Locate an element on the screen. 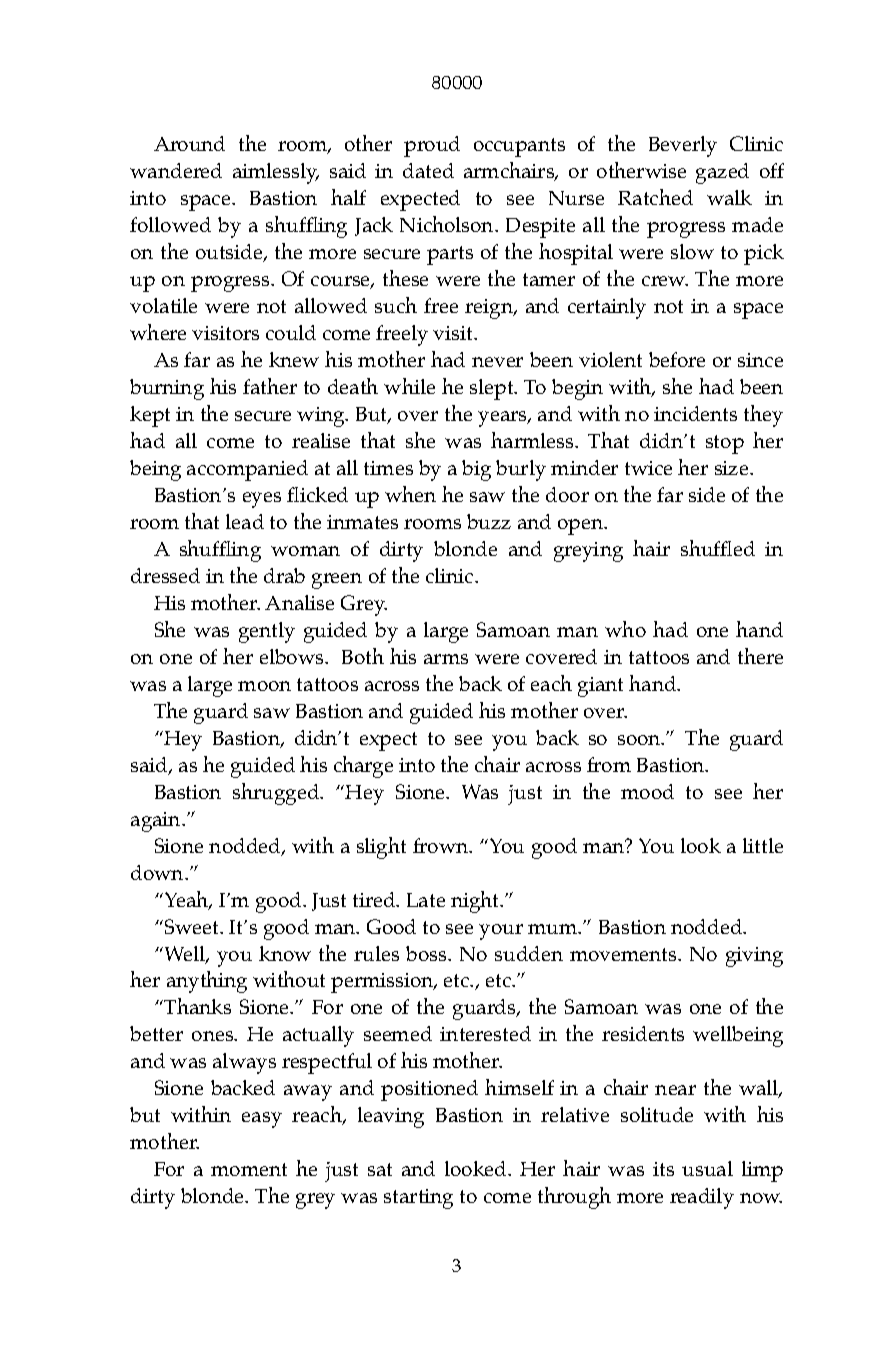  buzz is located at coordinates (489, 521).
